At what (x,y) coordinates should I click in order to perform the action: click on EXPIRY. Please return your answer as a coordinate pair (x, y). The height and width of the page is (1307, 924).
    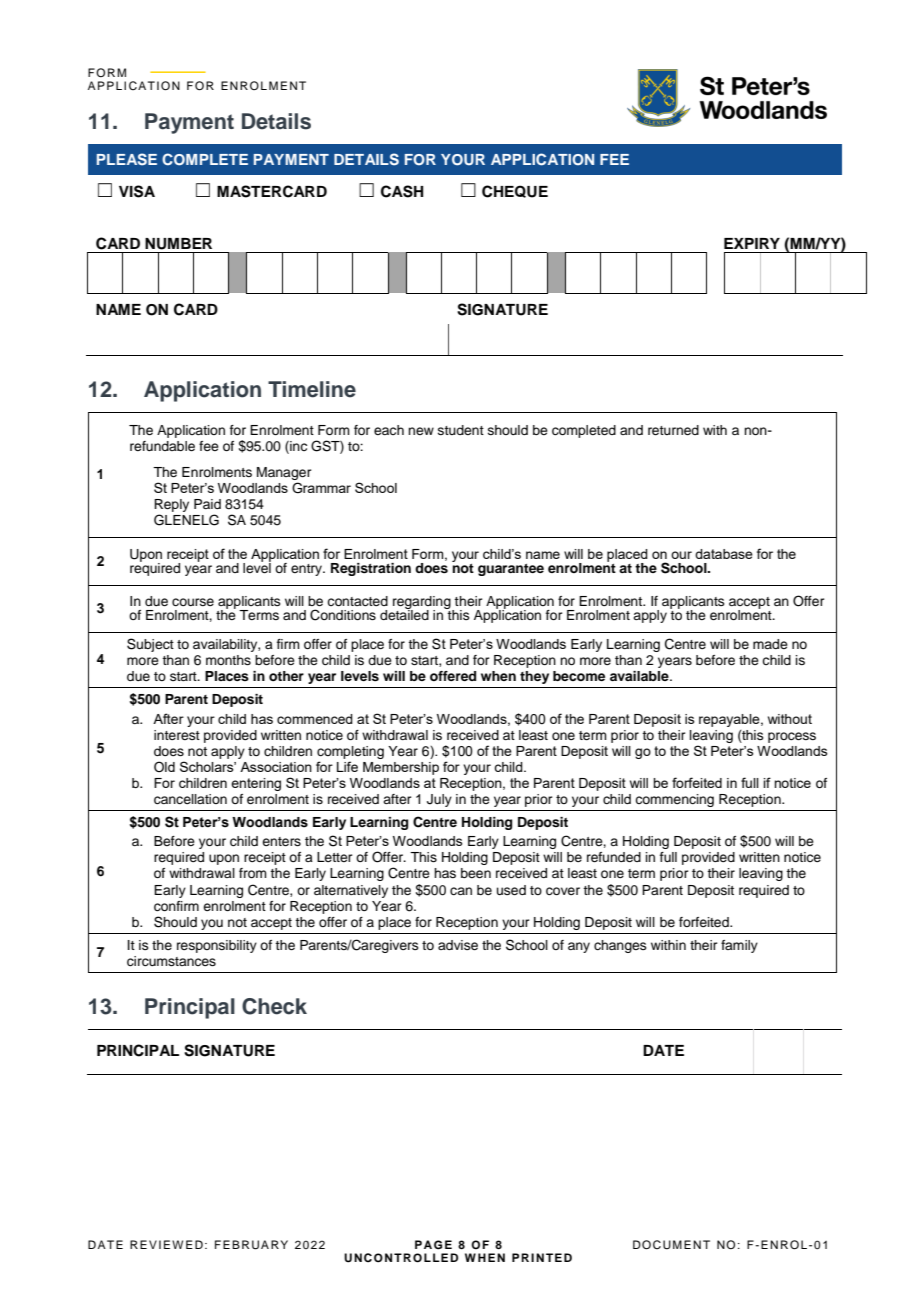
    Looking at the image, I should click on (752, 243).
